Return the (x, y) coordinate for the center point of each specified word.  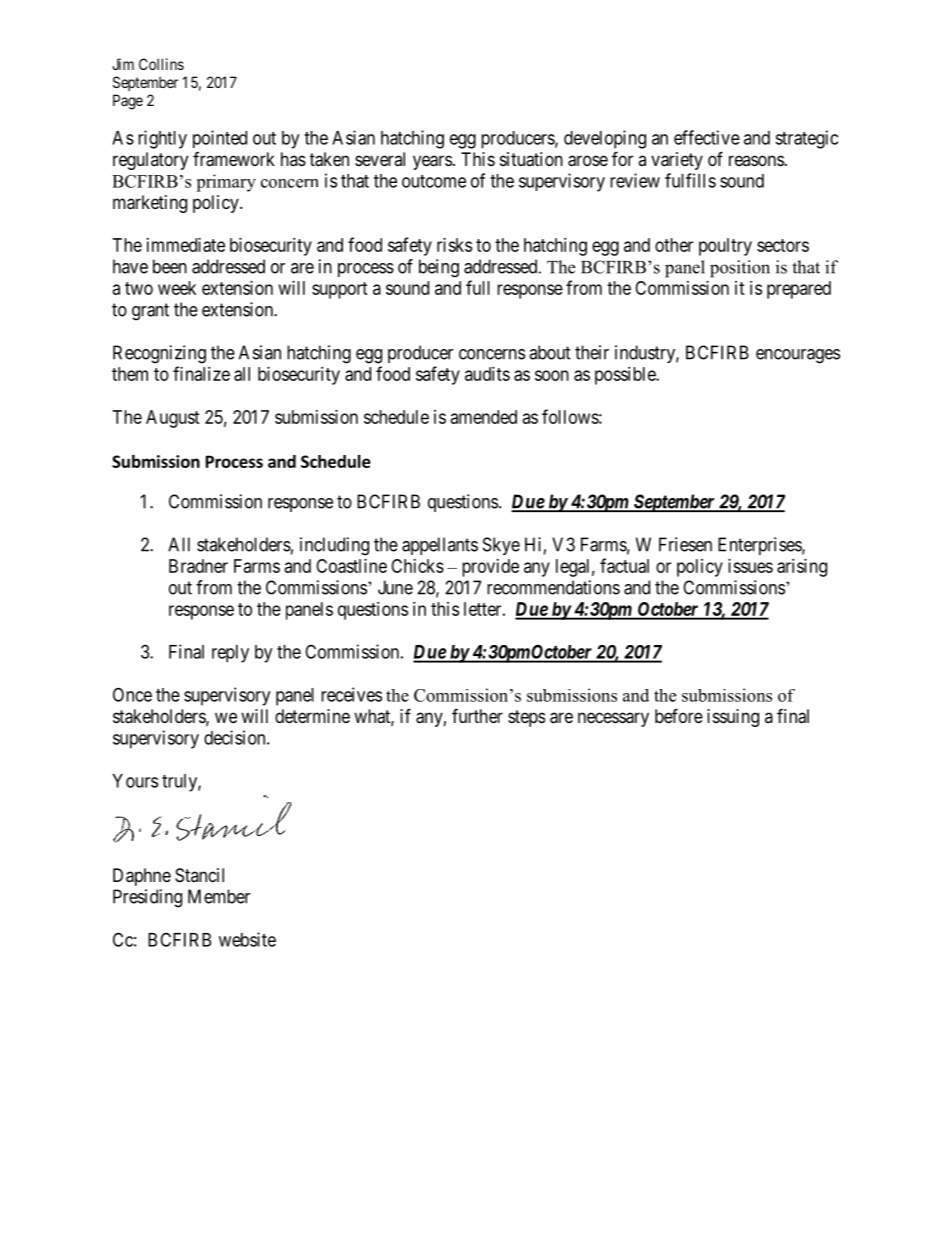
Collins (161, 64)
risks (454, 245)
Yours (135, 781)
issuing (733, 718)
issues (750, 566)
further (477, 715)
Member (219, 896)
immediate (186, 245)
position (740, 269)
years (432, 162)
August (173, 419)
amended (484, 417)
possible (626, 376)
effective (707, 137)
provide (490, 568)
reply (230, 654)
